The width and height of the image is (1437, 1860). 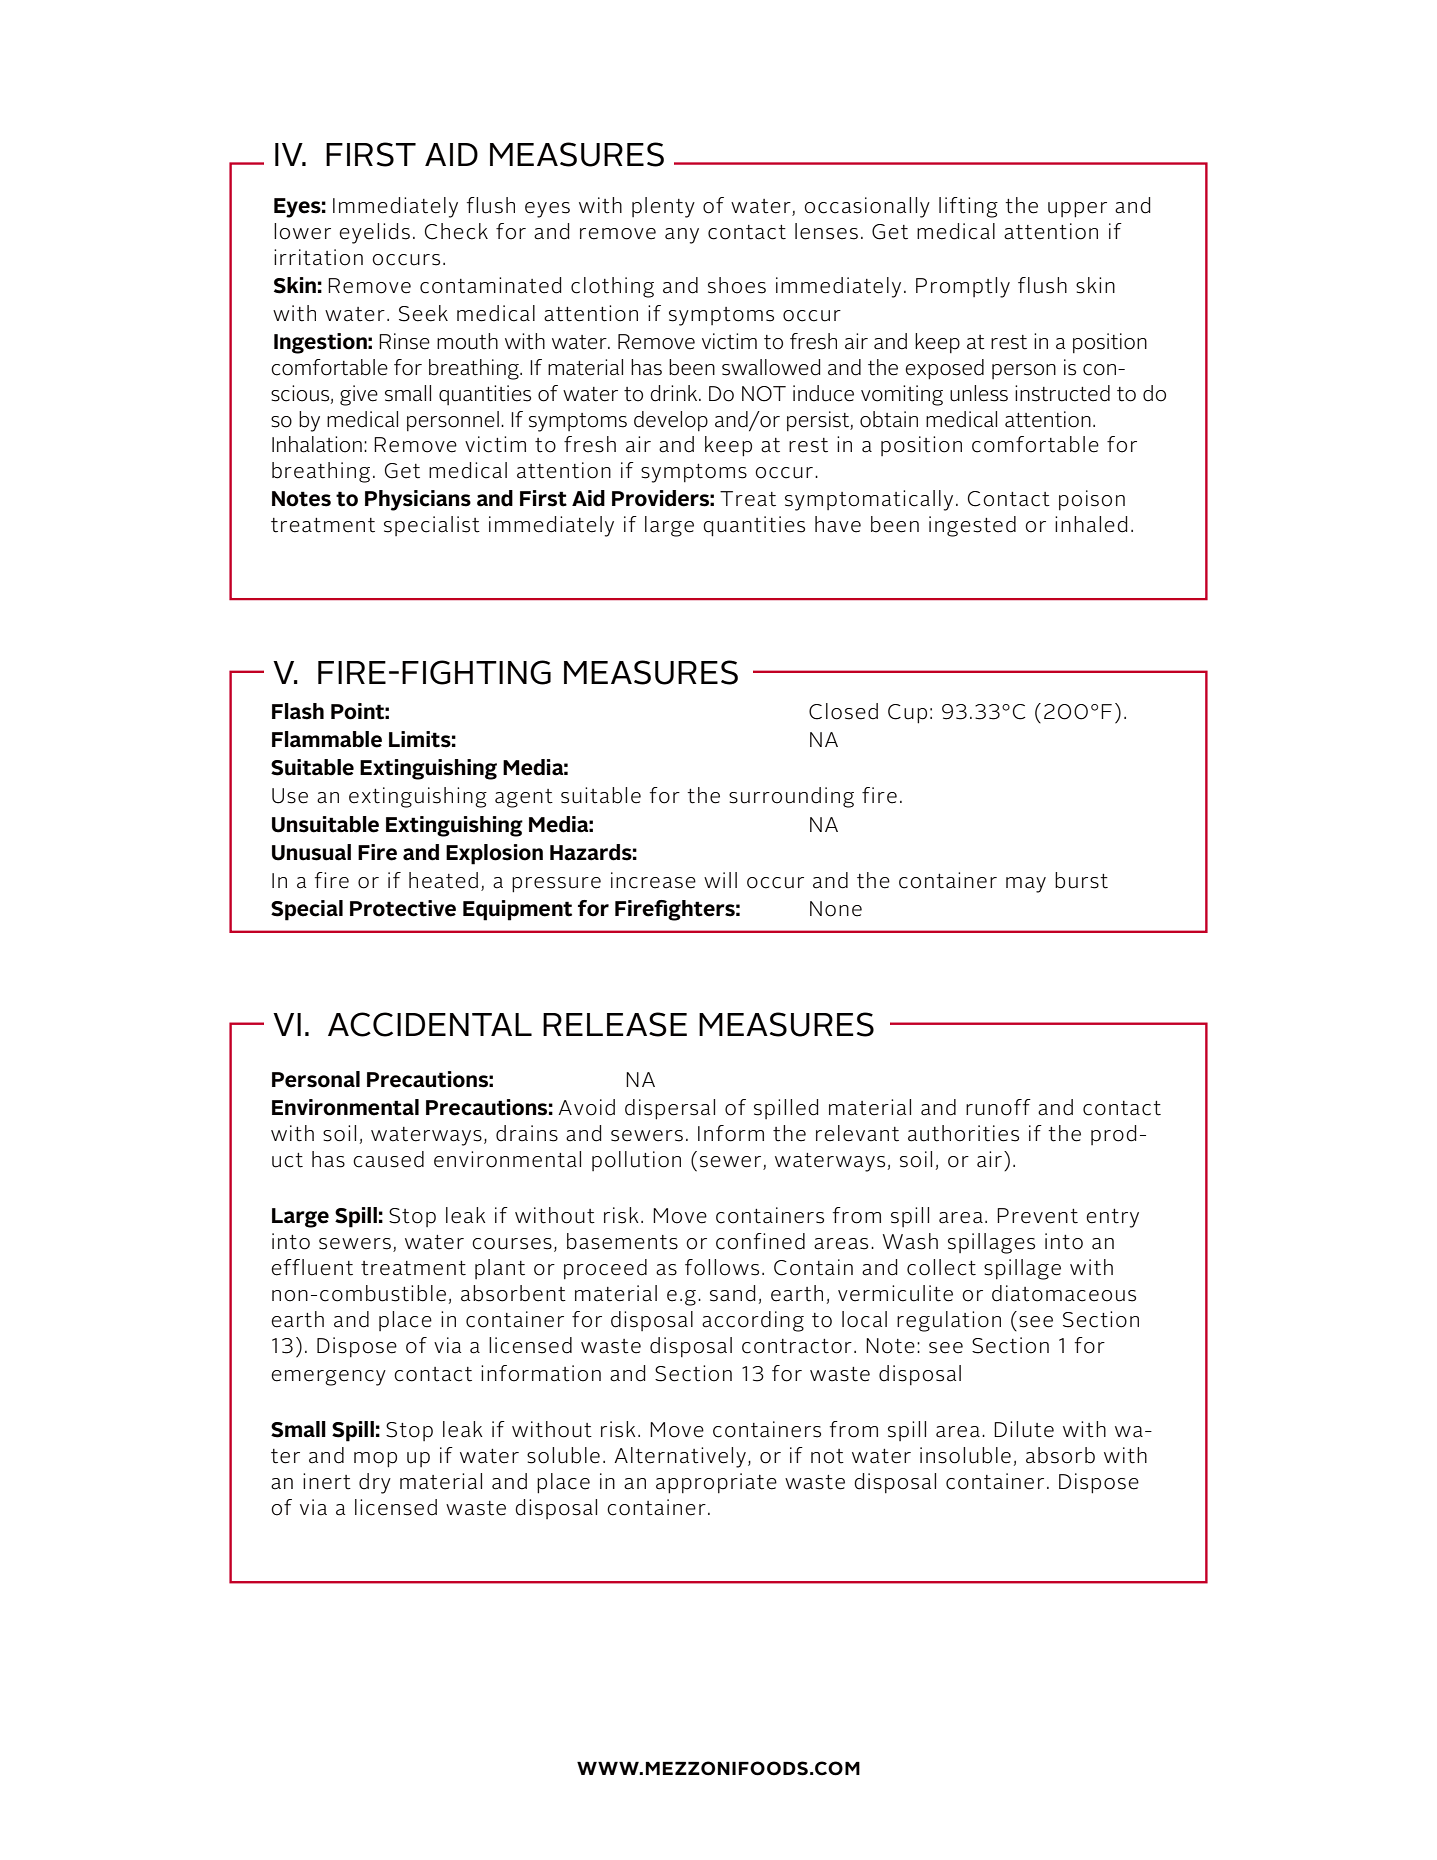 I want to click on Cup, so click(x=907, y=714).
